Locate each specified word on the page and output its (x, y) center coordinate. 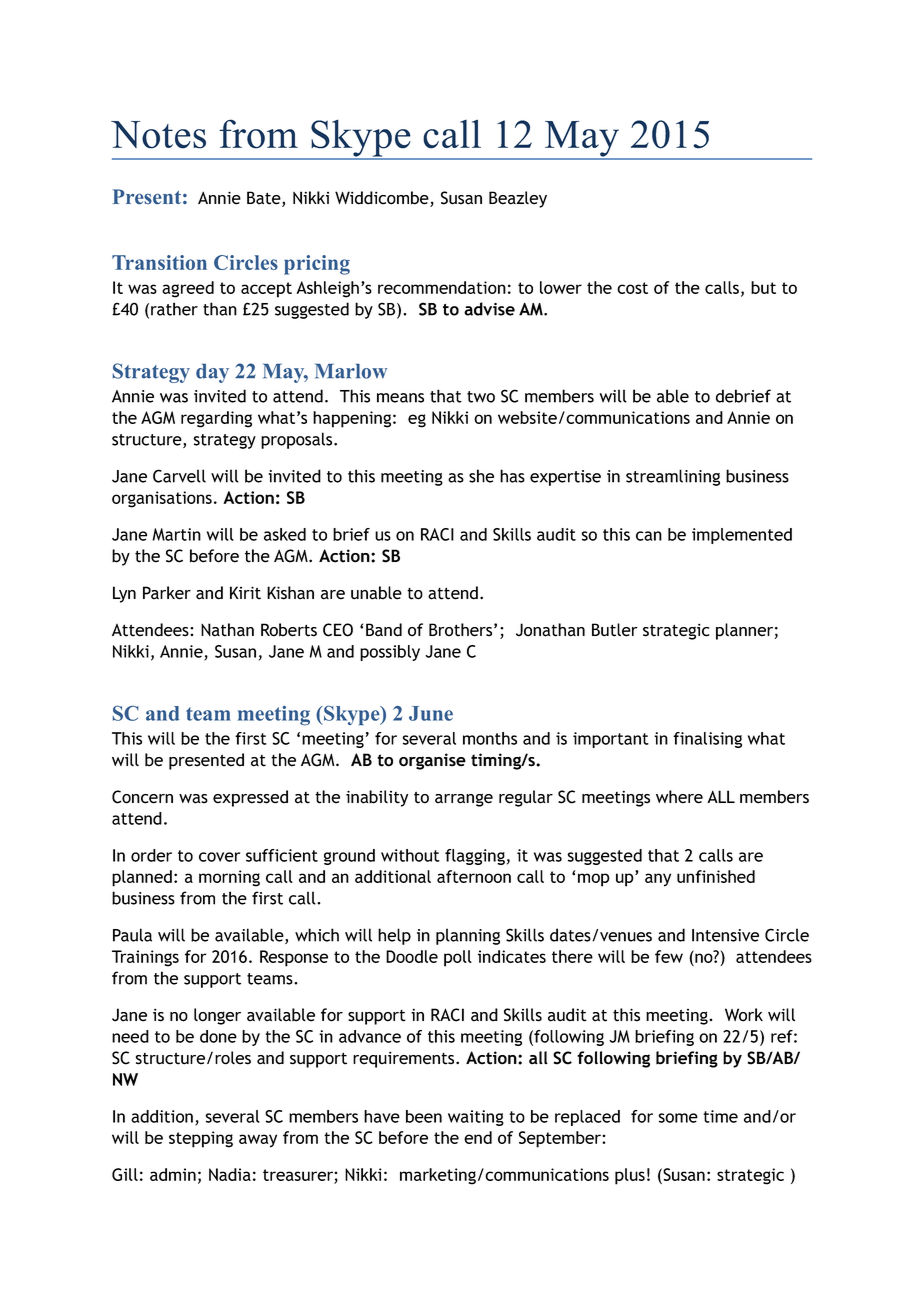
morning (229, 878)
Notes (158, 135)
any (658, 880)
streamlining (673, 477)
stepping (201, 1139)
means (400, 398)
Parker (167, 593)
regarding (216, 419)
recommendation (442, 287)
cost (632, 288)
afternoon (474, 876)
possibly (390, 653)
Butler (615, 630)
